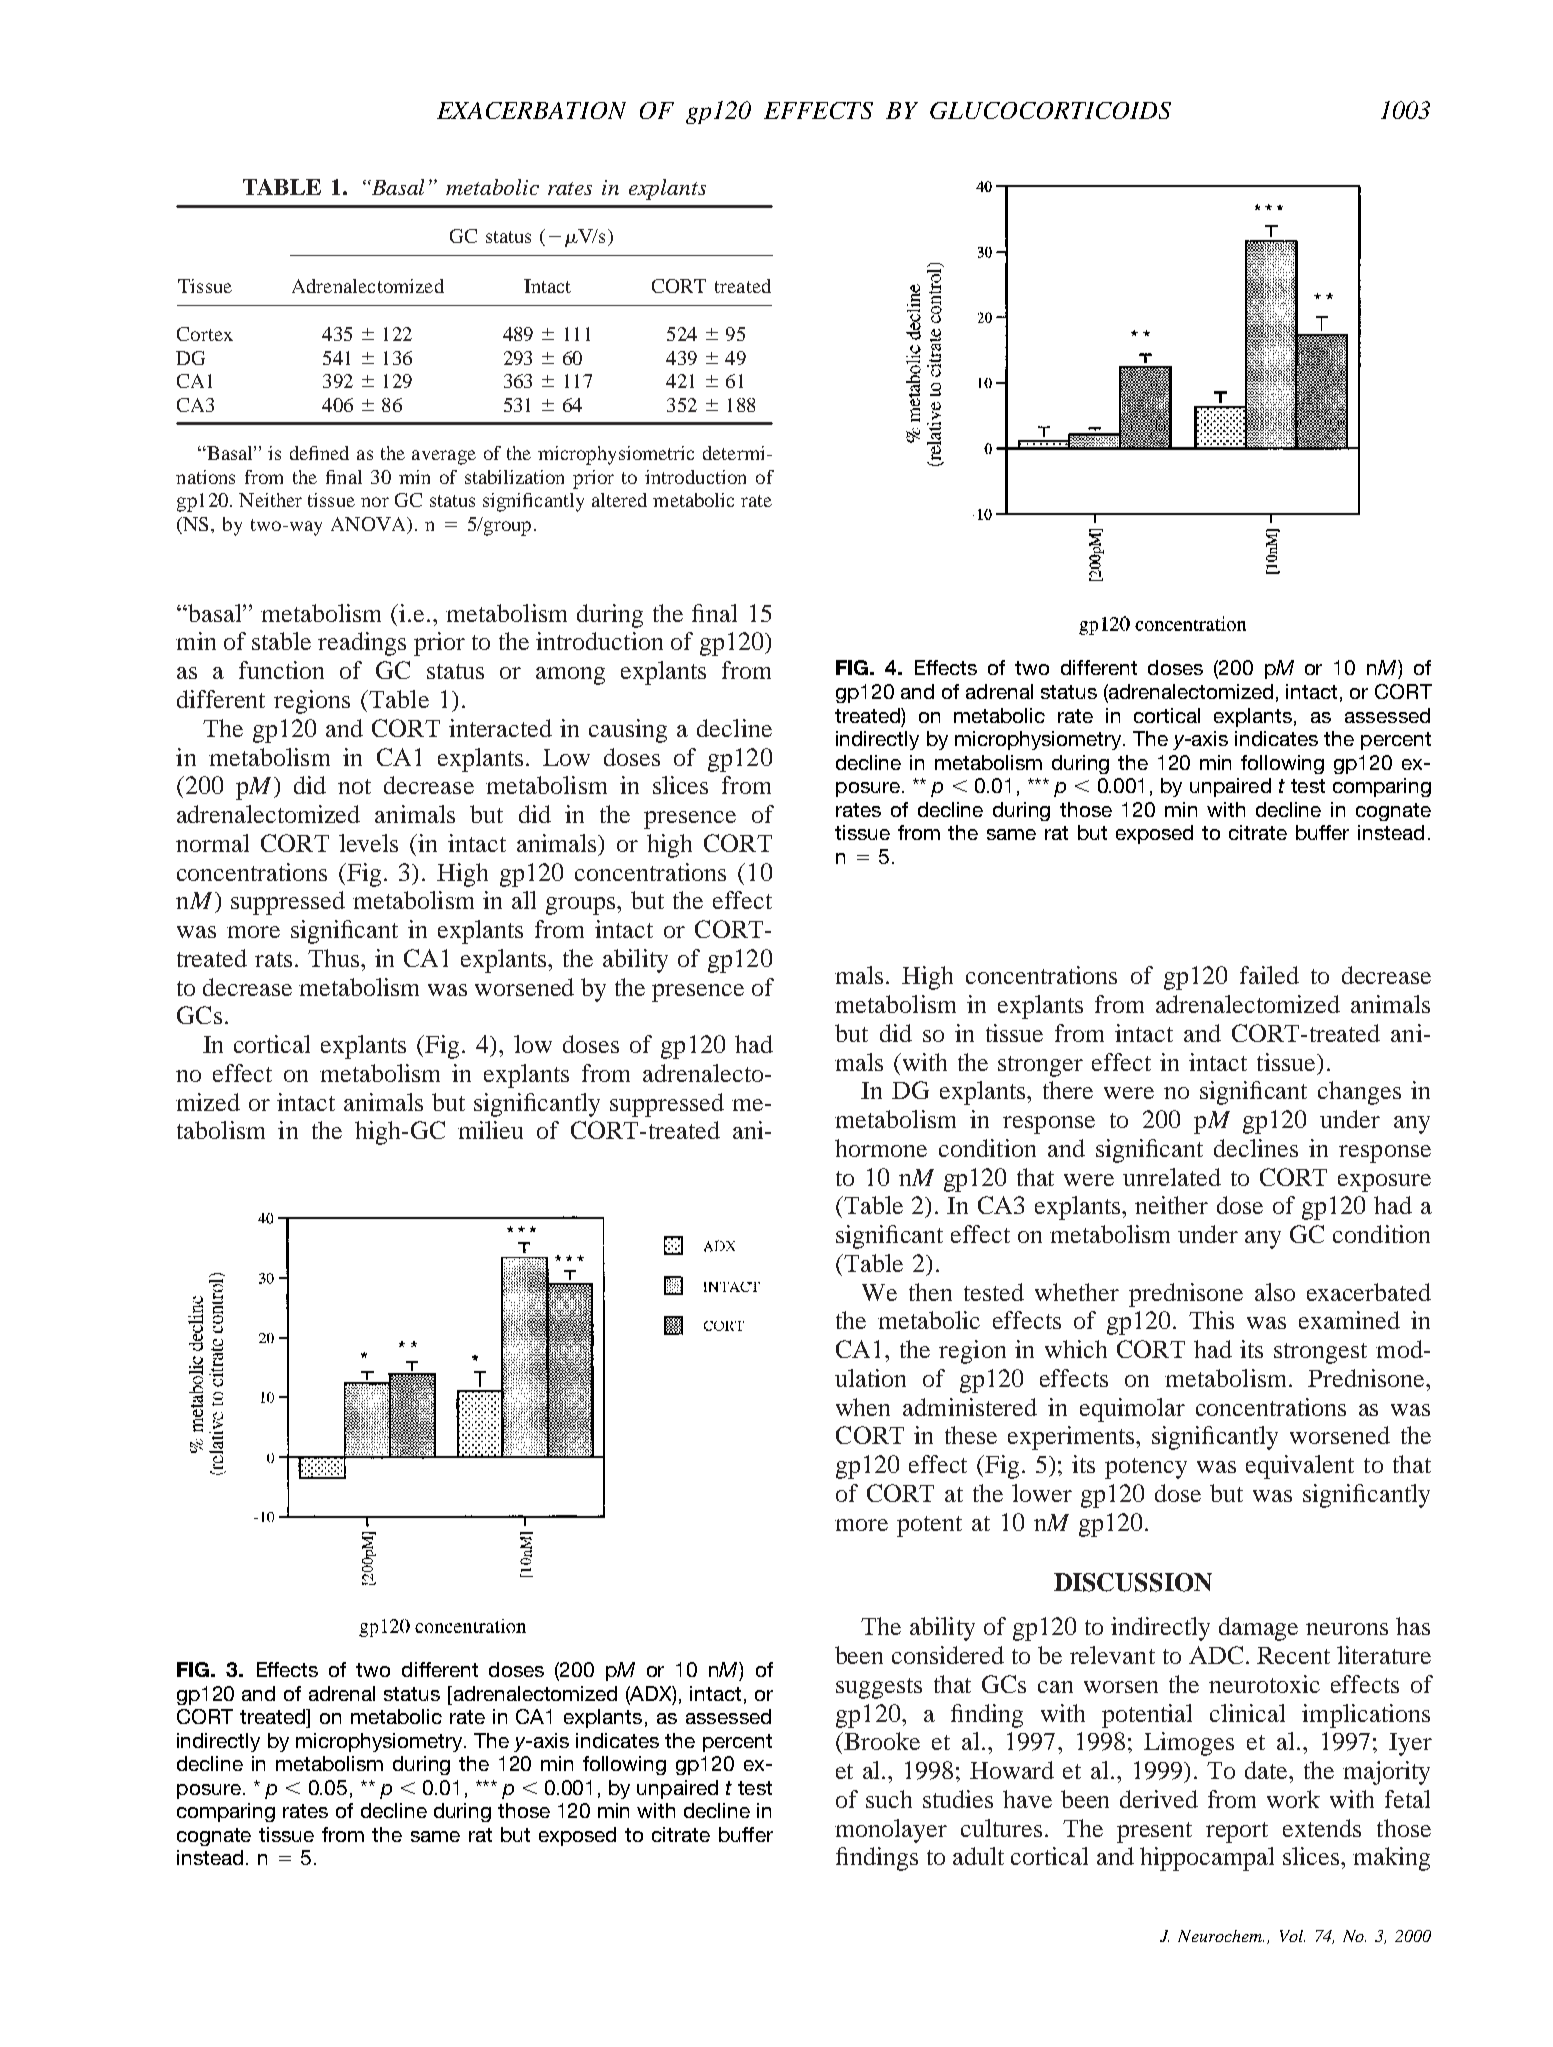 The height and width of the document is (2047, 1553). What do you see at coordinates (948, 1655) in the document?
I see `considered` at bounding box center [948, 1655].
